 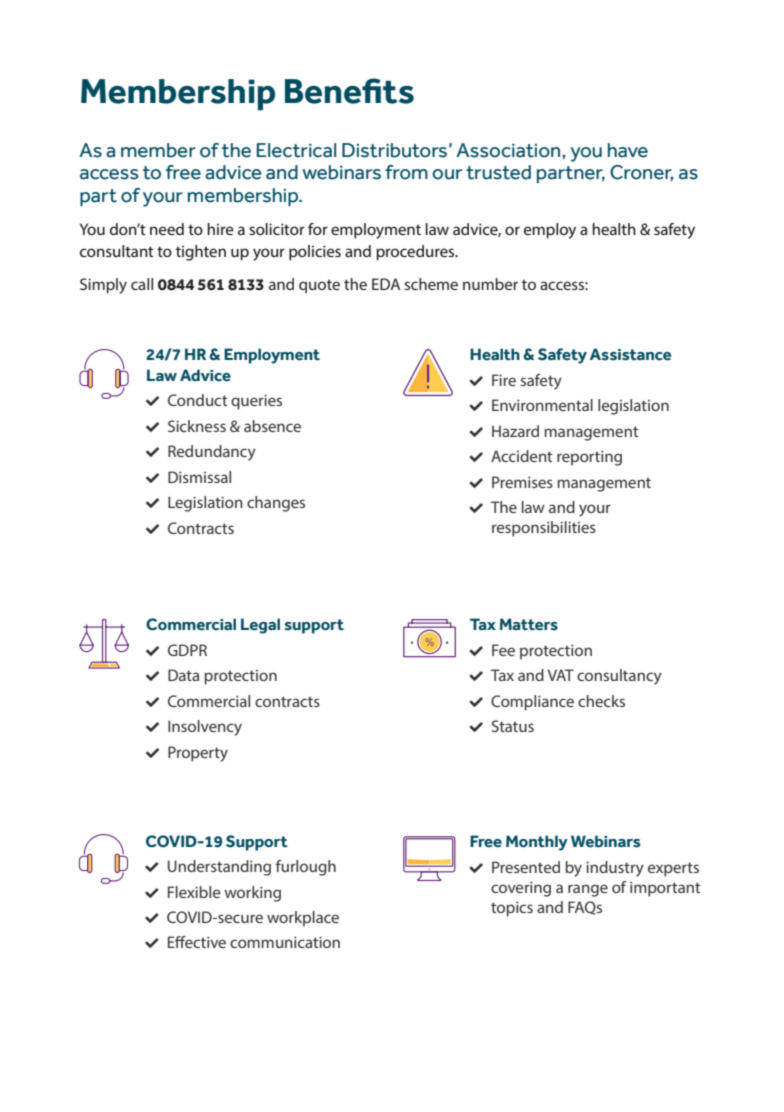 What do you see at coordinates (303, 919) in the screenshot?
I see `workplace` at bounding box center [303, 919].
